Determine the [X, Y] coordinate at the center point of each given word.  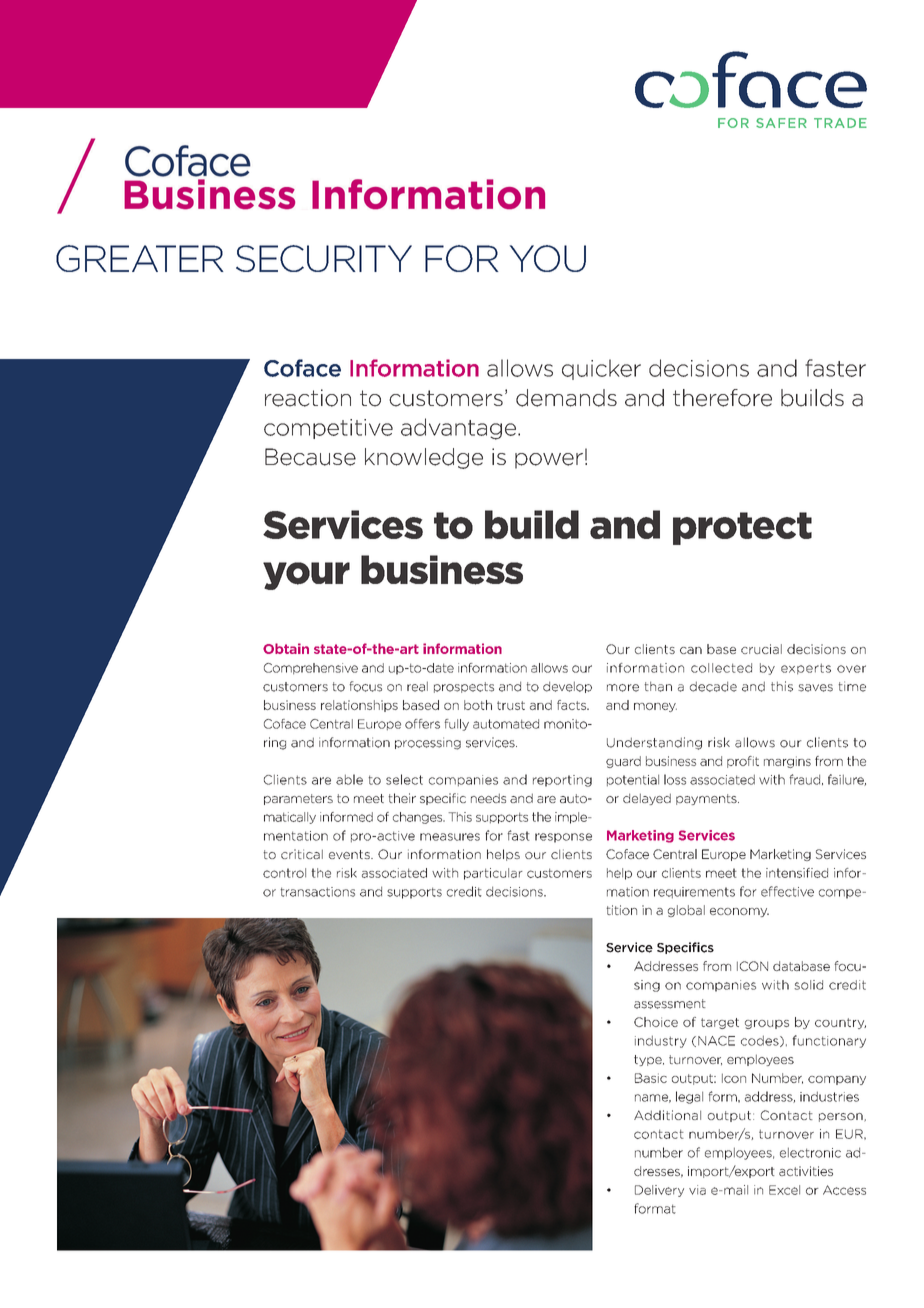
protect [742, 528]
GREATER [140, 258]
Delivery [659, 1191]
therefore [722, 398]
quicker [601, 369]
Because [310, 457]
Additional [667, 1115]
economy [739, 912]
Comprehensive [311, 669]
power [549, 461]
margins [787, 762]
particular [493, 874]
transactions [317, 892]
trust [511, 705]
